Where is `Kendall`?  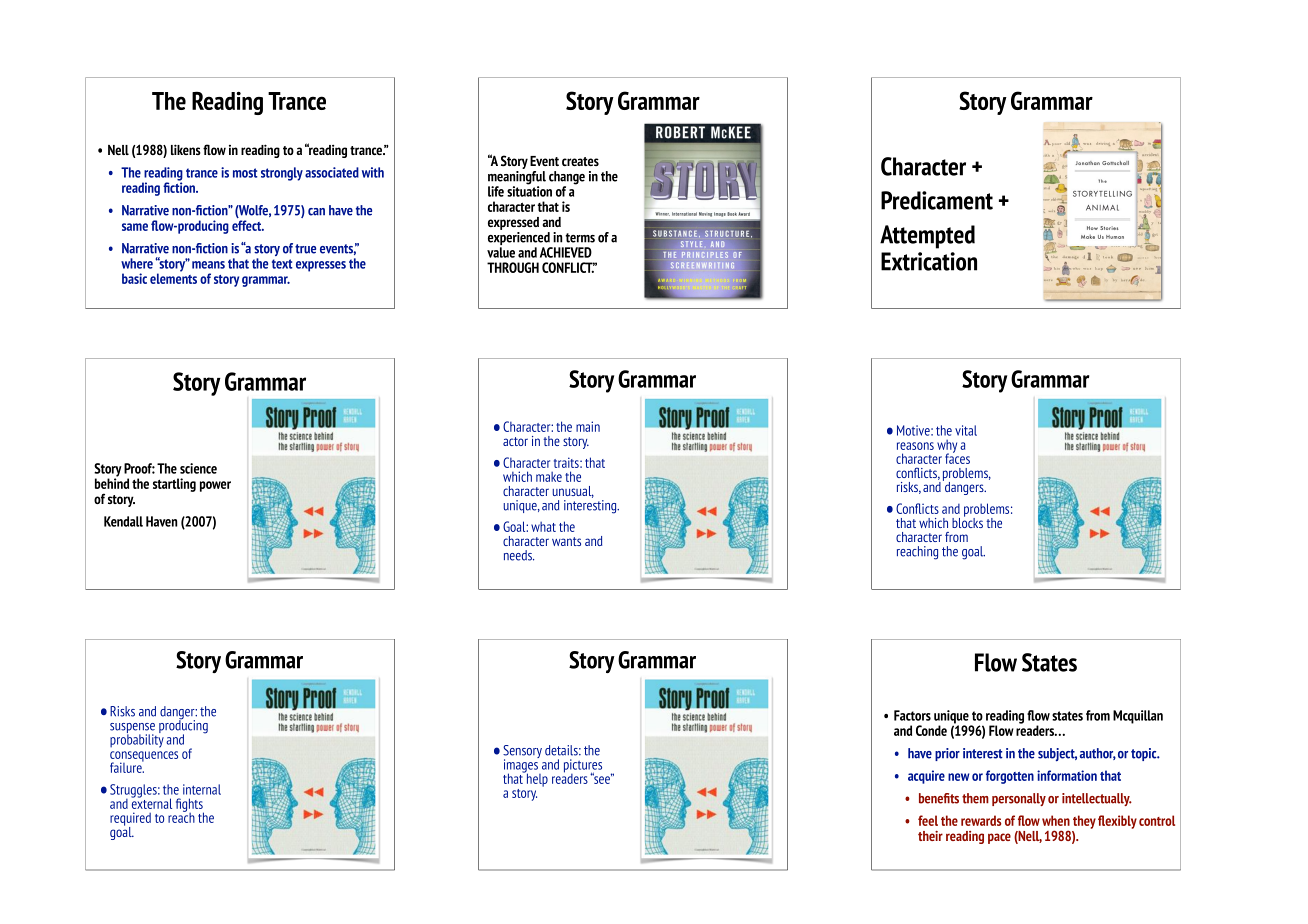
Kendall is located at coordinates (123, 521).
